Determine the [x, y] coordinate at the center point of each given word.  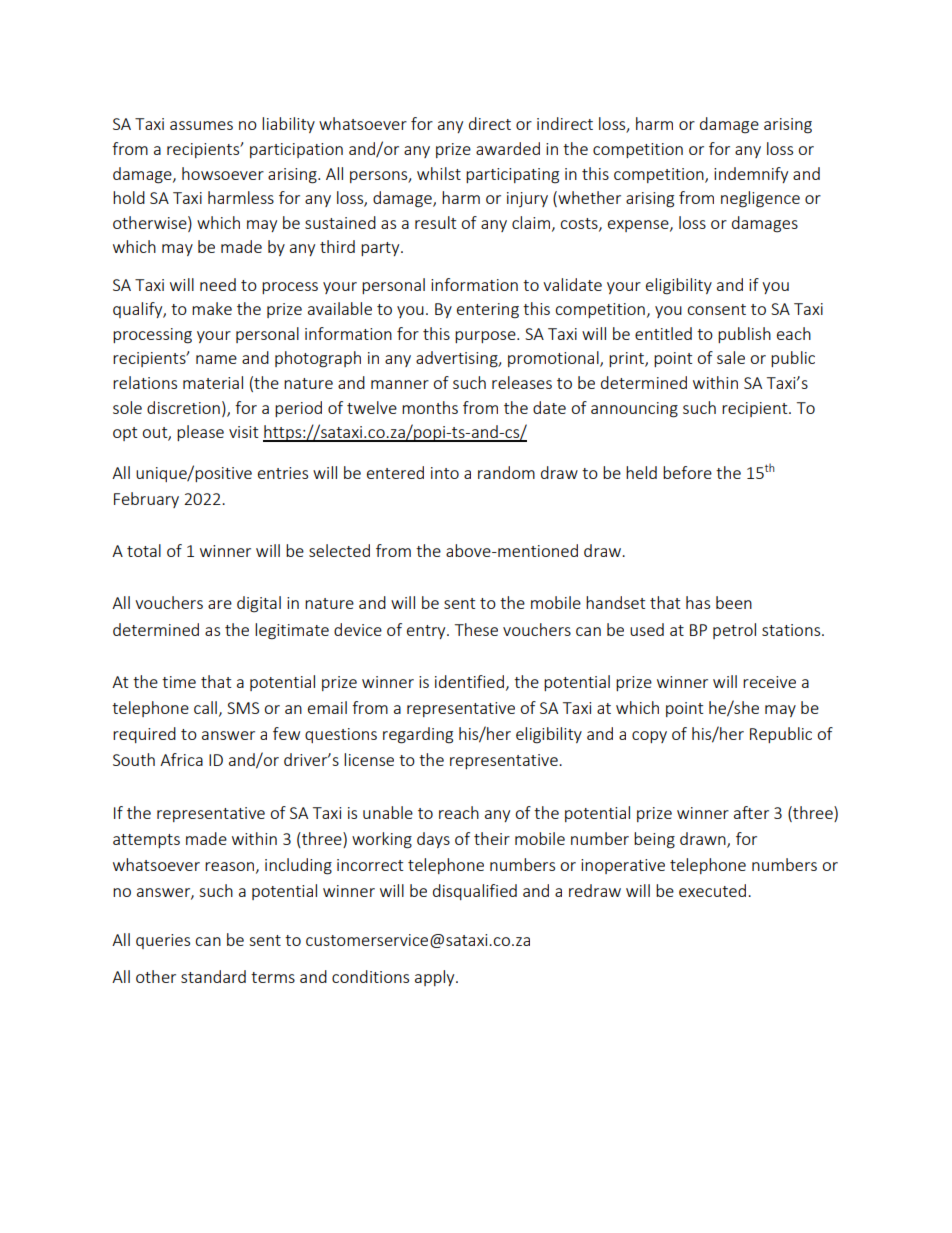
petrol [734, 631]
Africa [181, 759]
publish [744, 335]
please [200, 433]
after [751, 812]
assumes [201, 125]
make [212, 308]
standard [213, 976]
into [445, 473]
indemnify [751, 175]
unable [388, 812]
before [687, 472]
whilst [439, 173]
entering [488, 311]
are [220, 604]
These [476, 629]
